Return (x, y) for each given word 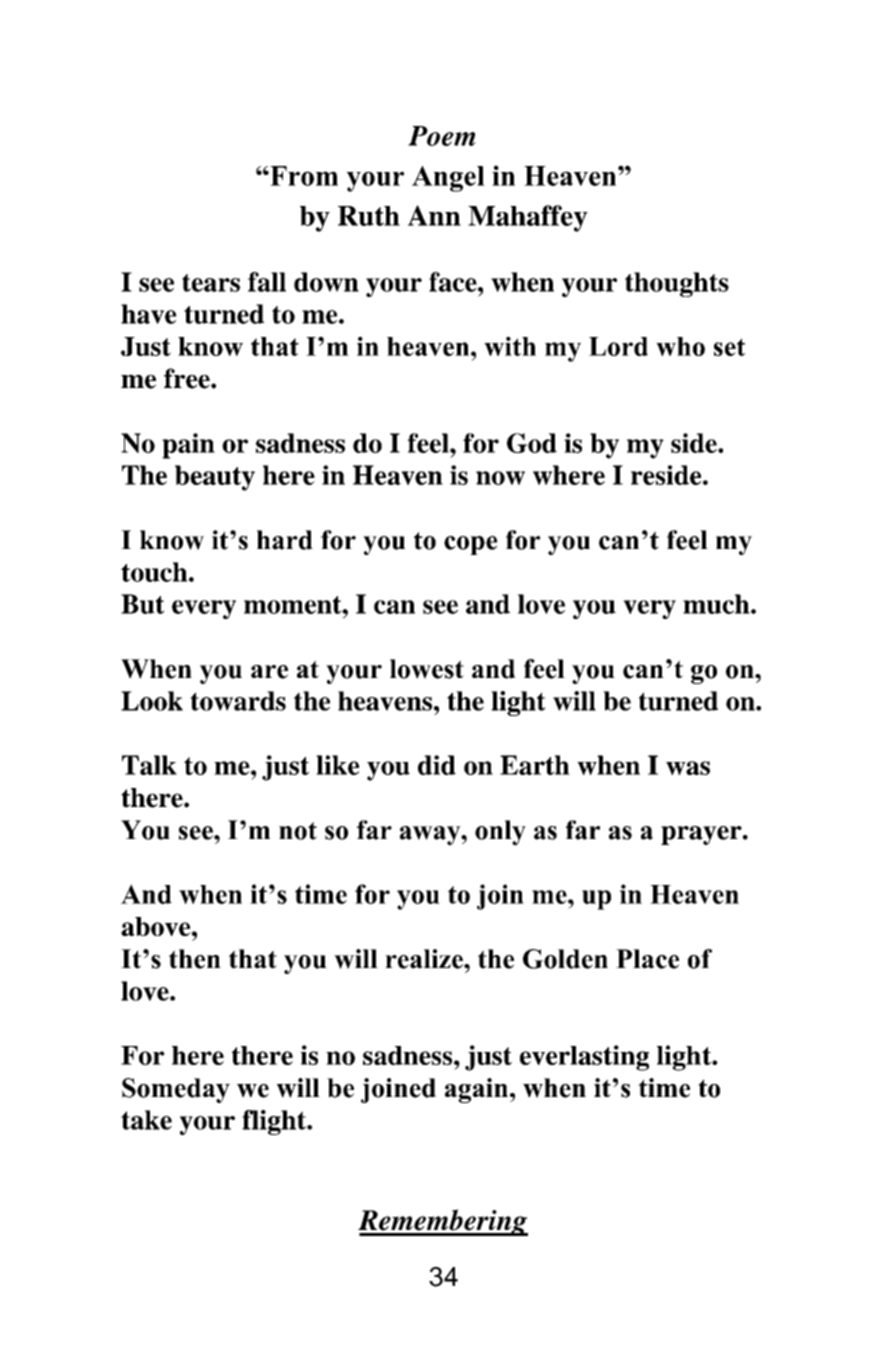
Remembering (443, 1222)
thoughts (677, 284)
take (146, 1120)
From (303, 176)
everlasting (584, 1058)
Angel (448, 179)
